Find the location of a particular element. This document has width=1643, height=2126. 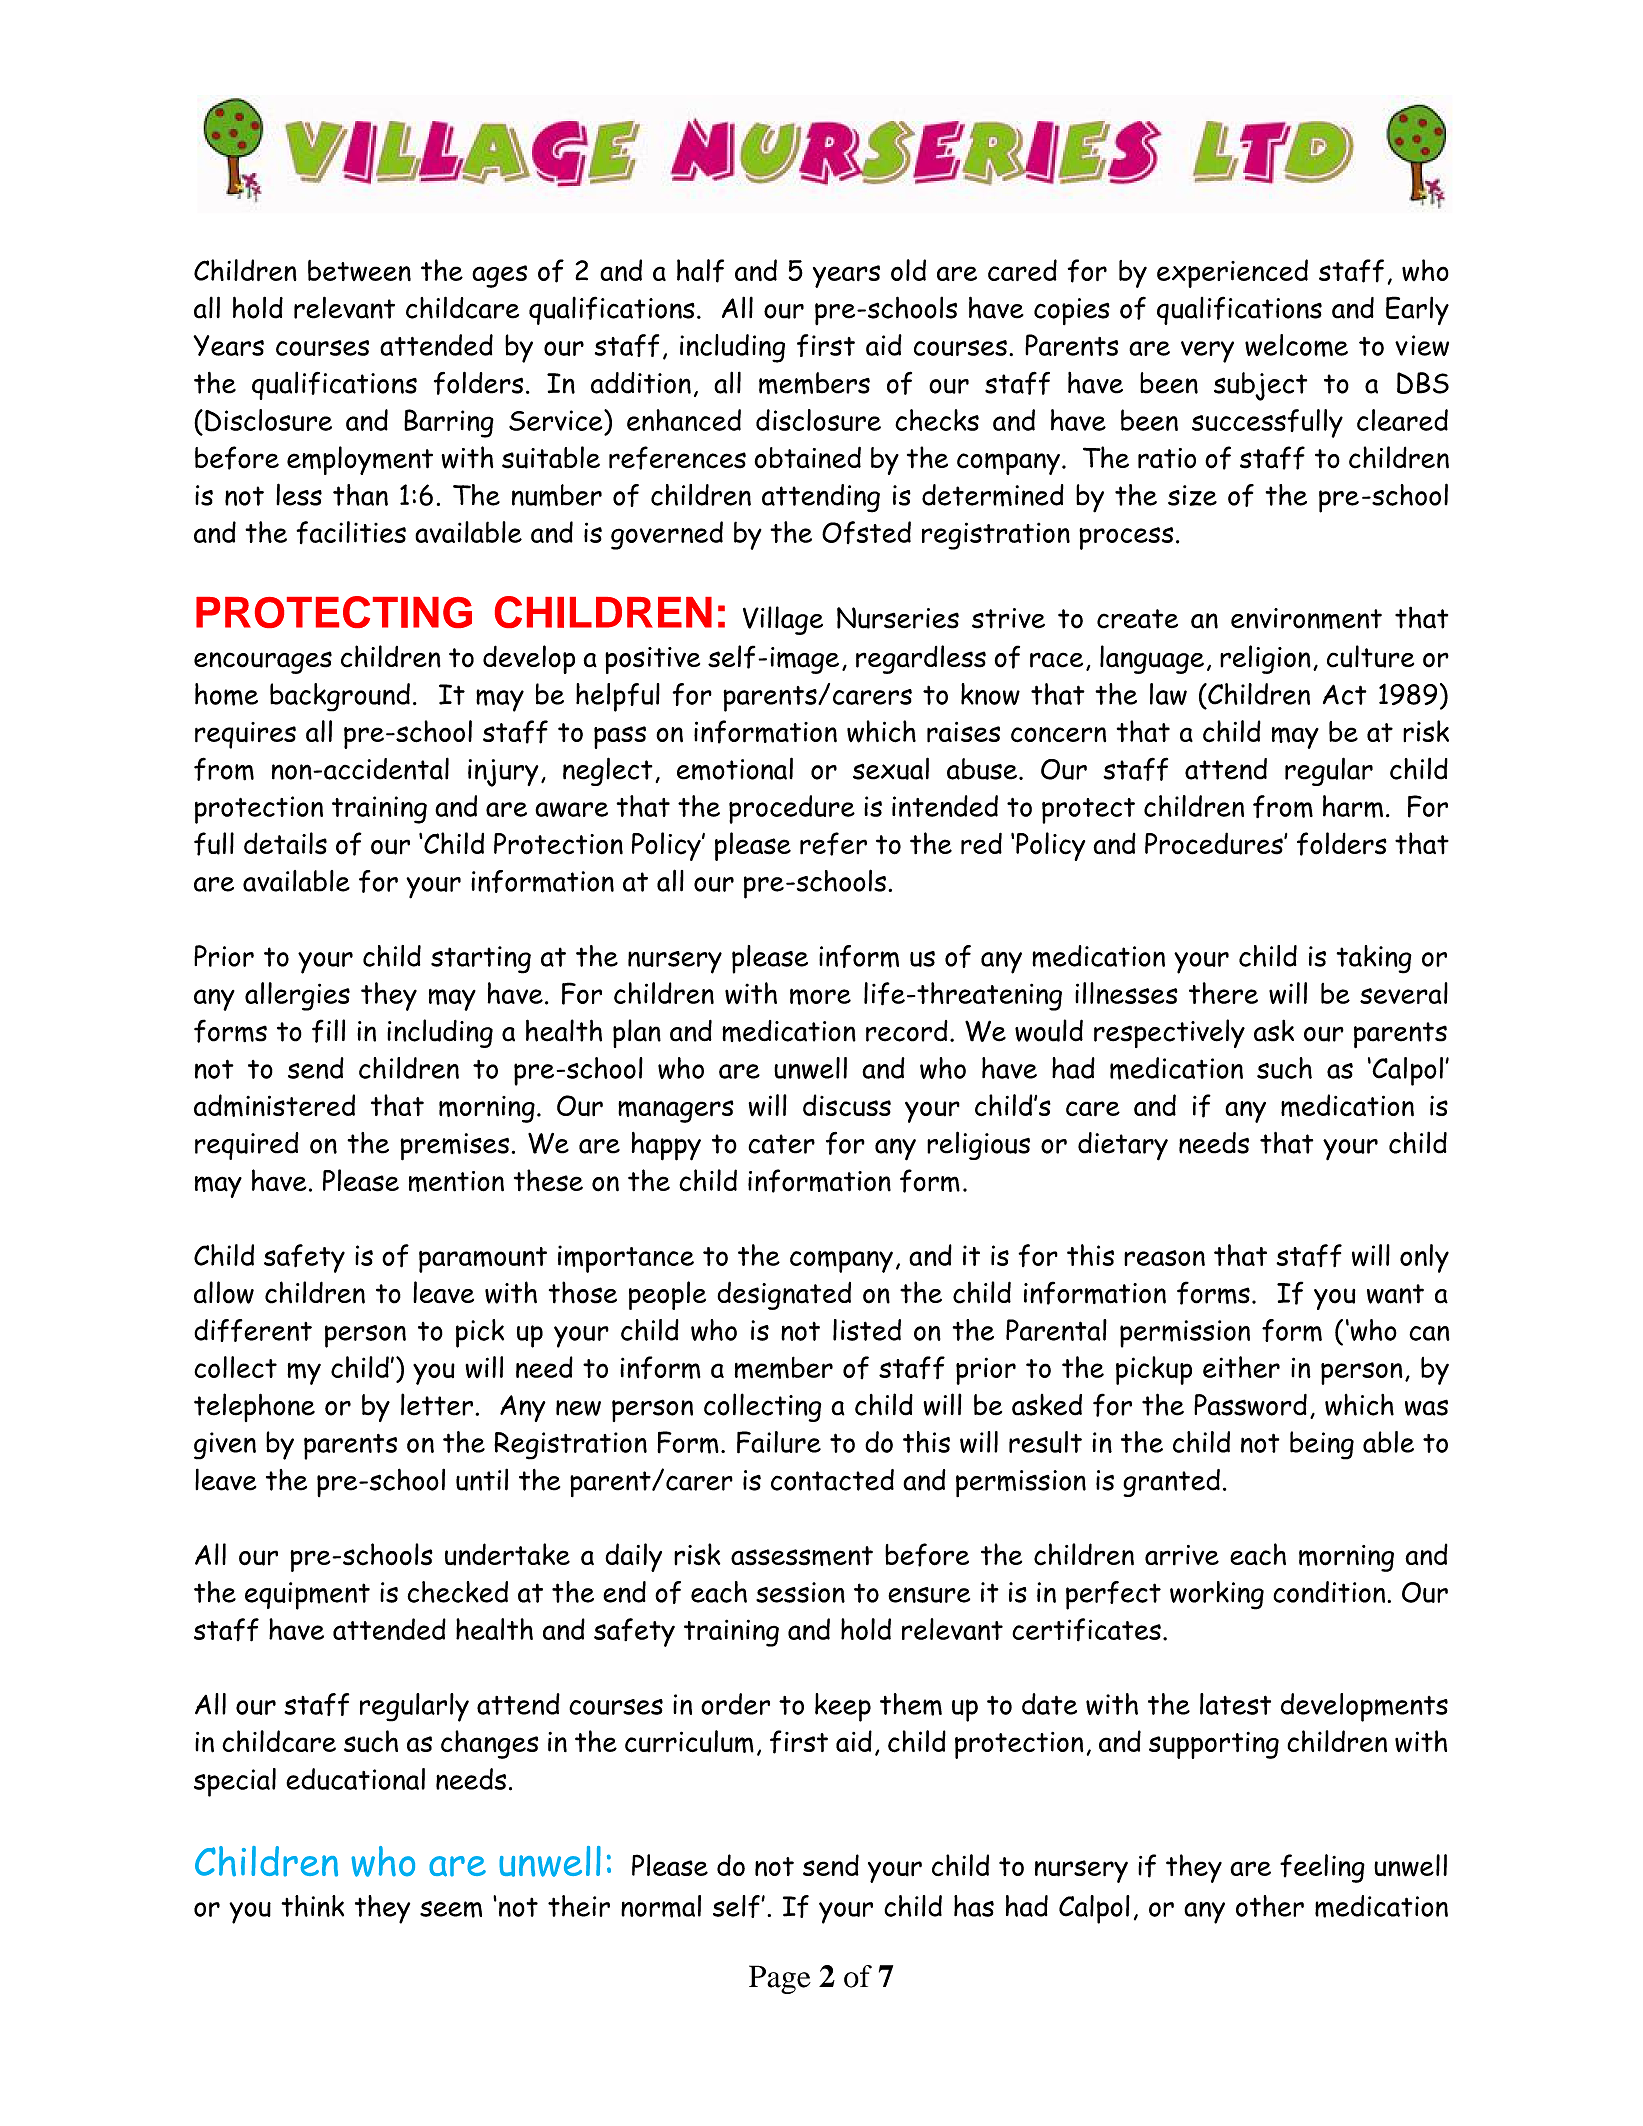

Page is located at coordinates (780, 1979).
